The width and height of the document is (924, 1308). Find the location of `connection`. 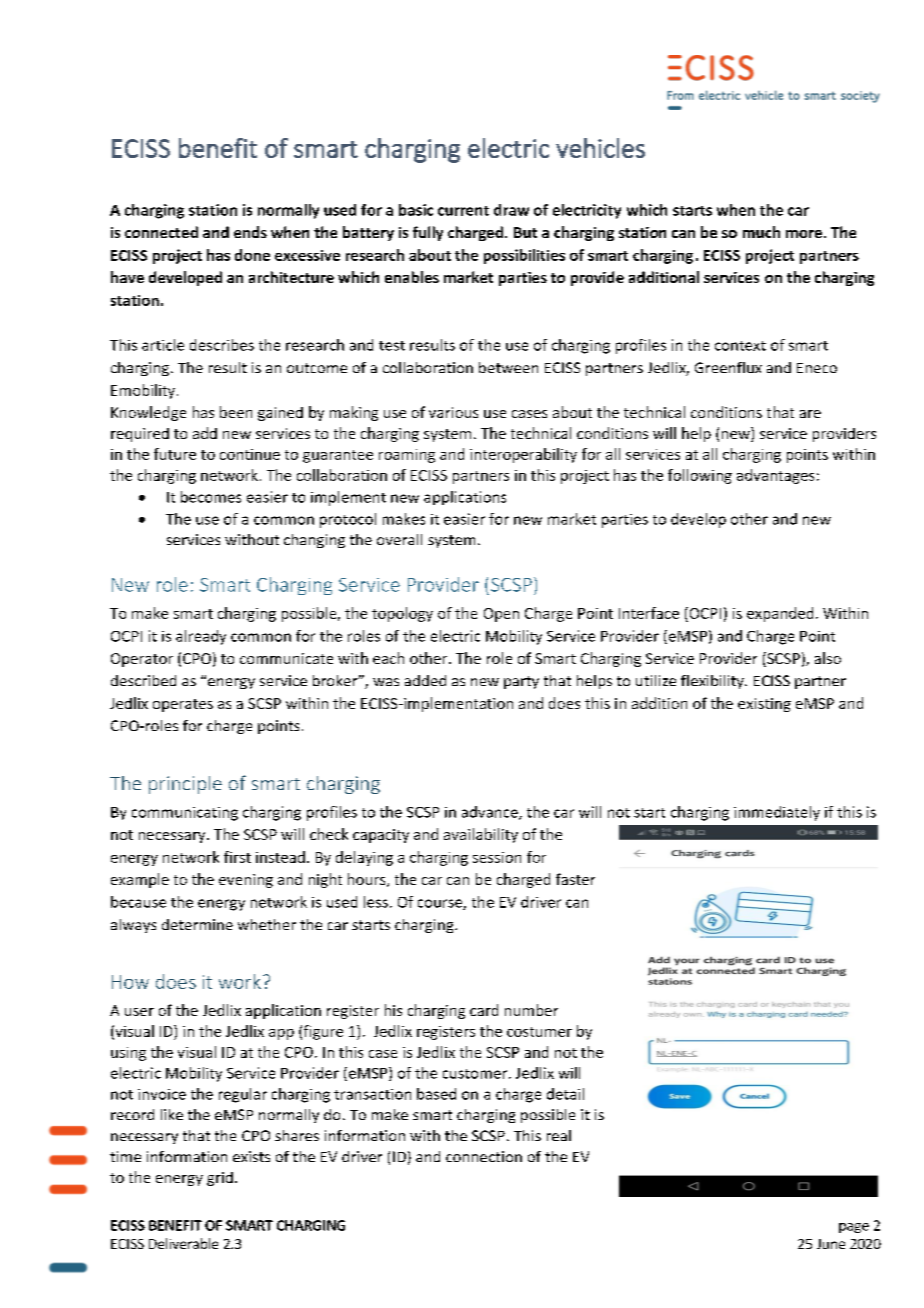

connection is located at coordinates (484, 1156).
